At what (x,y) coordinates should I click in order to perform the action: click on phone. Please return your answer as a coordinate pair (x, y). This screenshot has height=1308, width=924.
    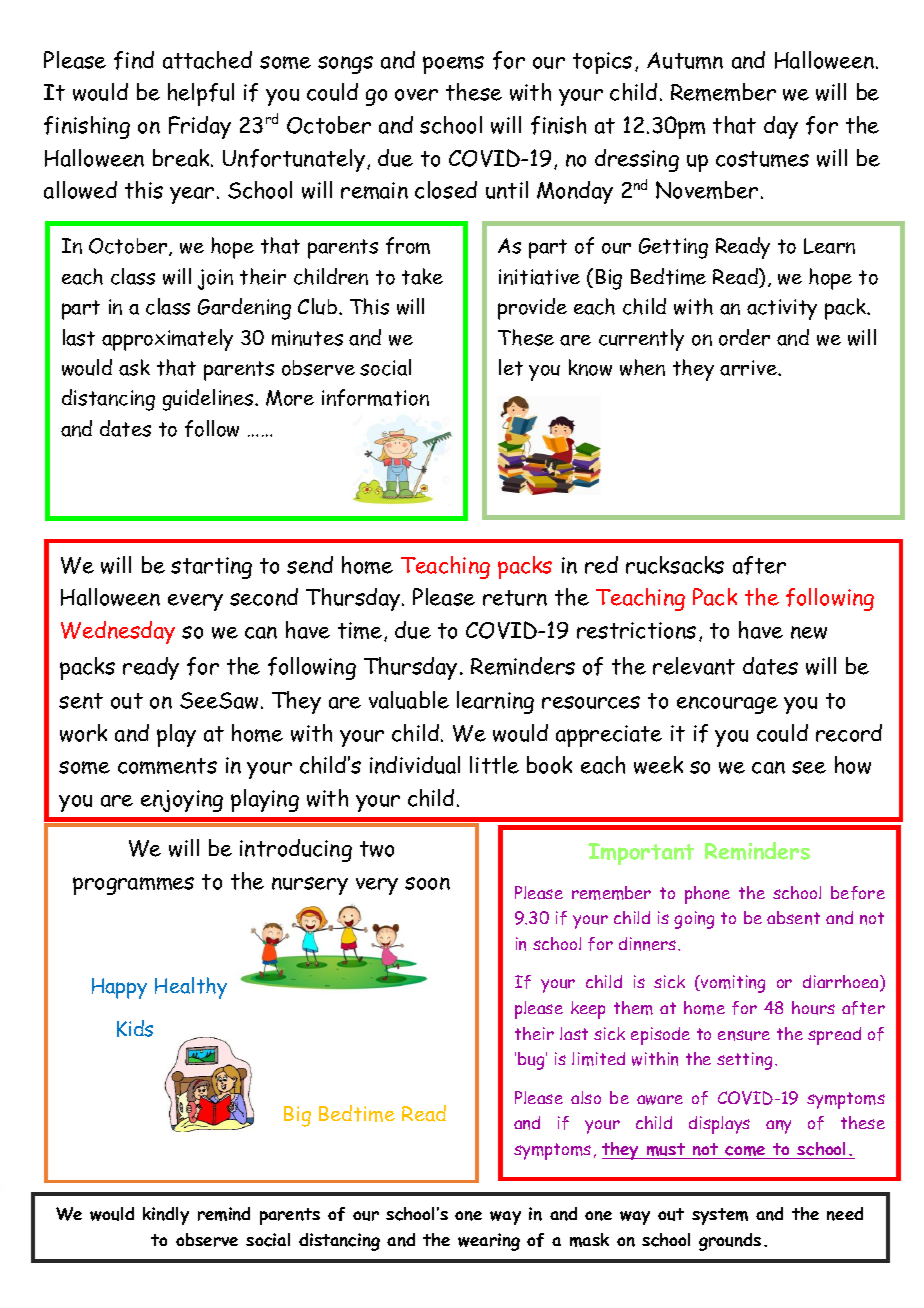
    Looking at the image, I should click on (707, 895).
